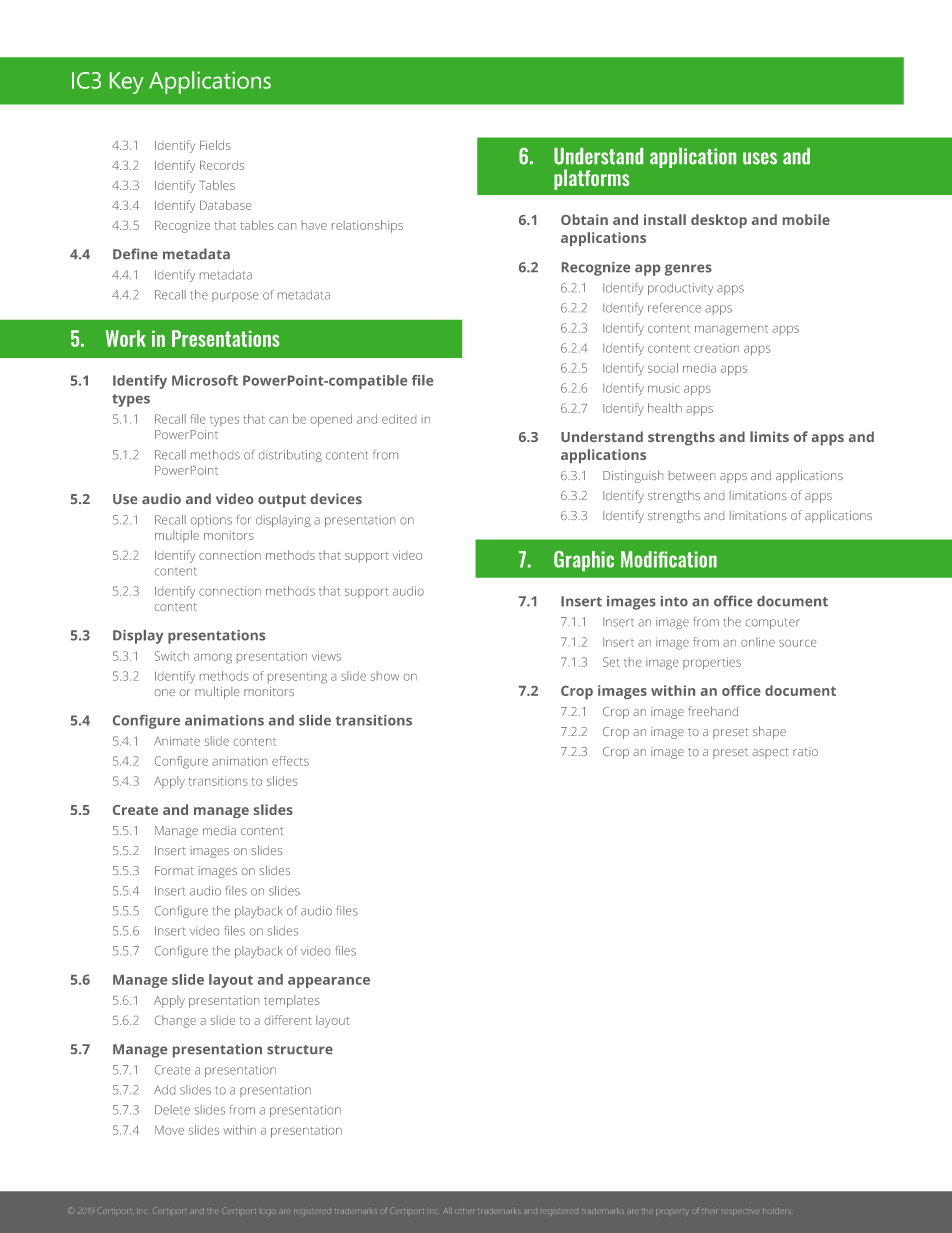 The width and height of the screenshot is (952, 1233). Describe the element at coordinates (760, 158) in the screenshot. I see `uses` at that location.
